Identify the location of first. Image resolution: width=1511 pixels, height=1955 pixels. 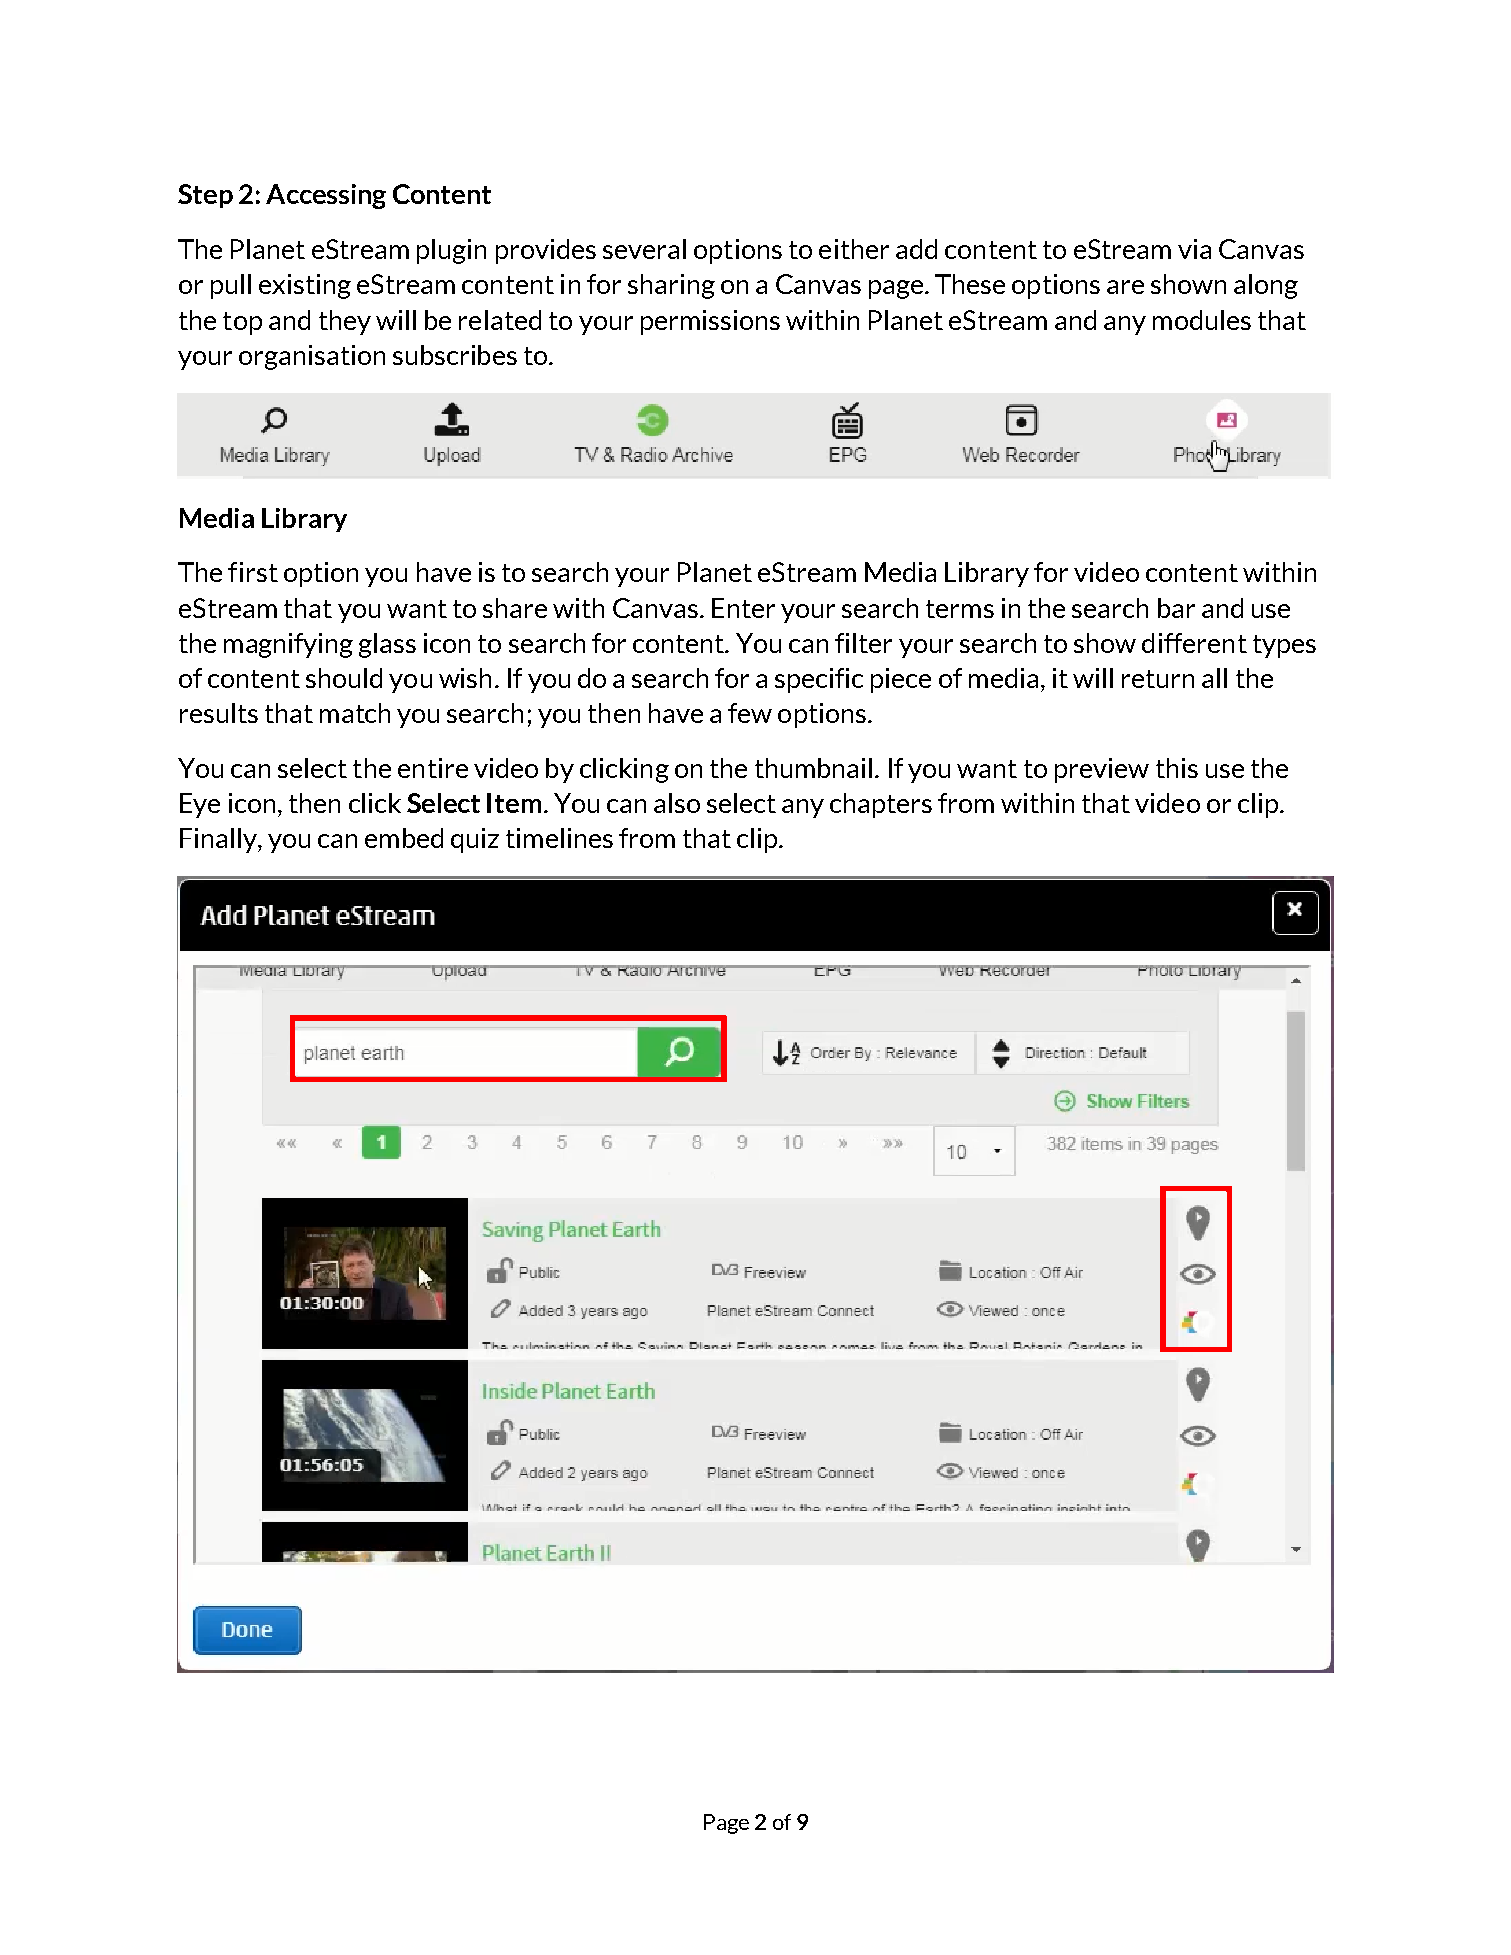
(253, 572).
